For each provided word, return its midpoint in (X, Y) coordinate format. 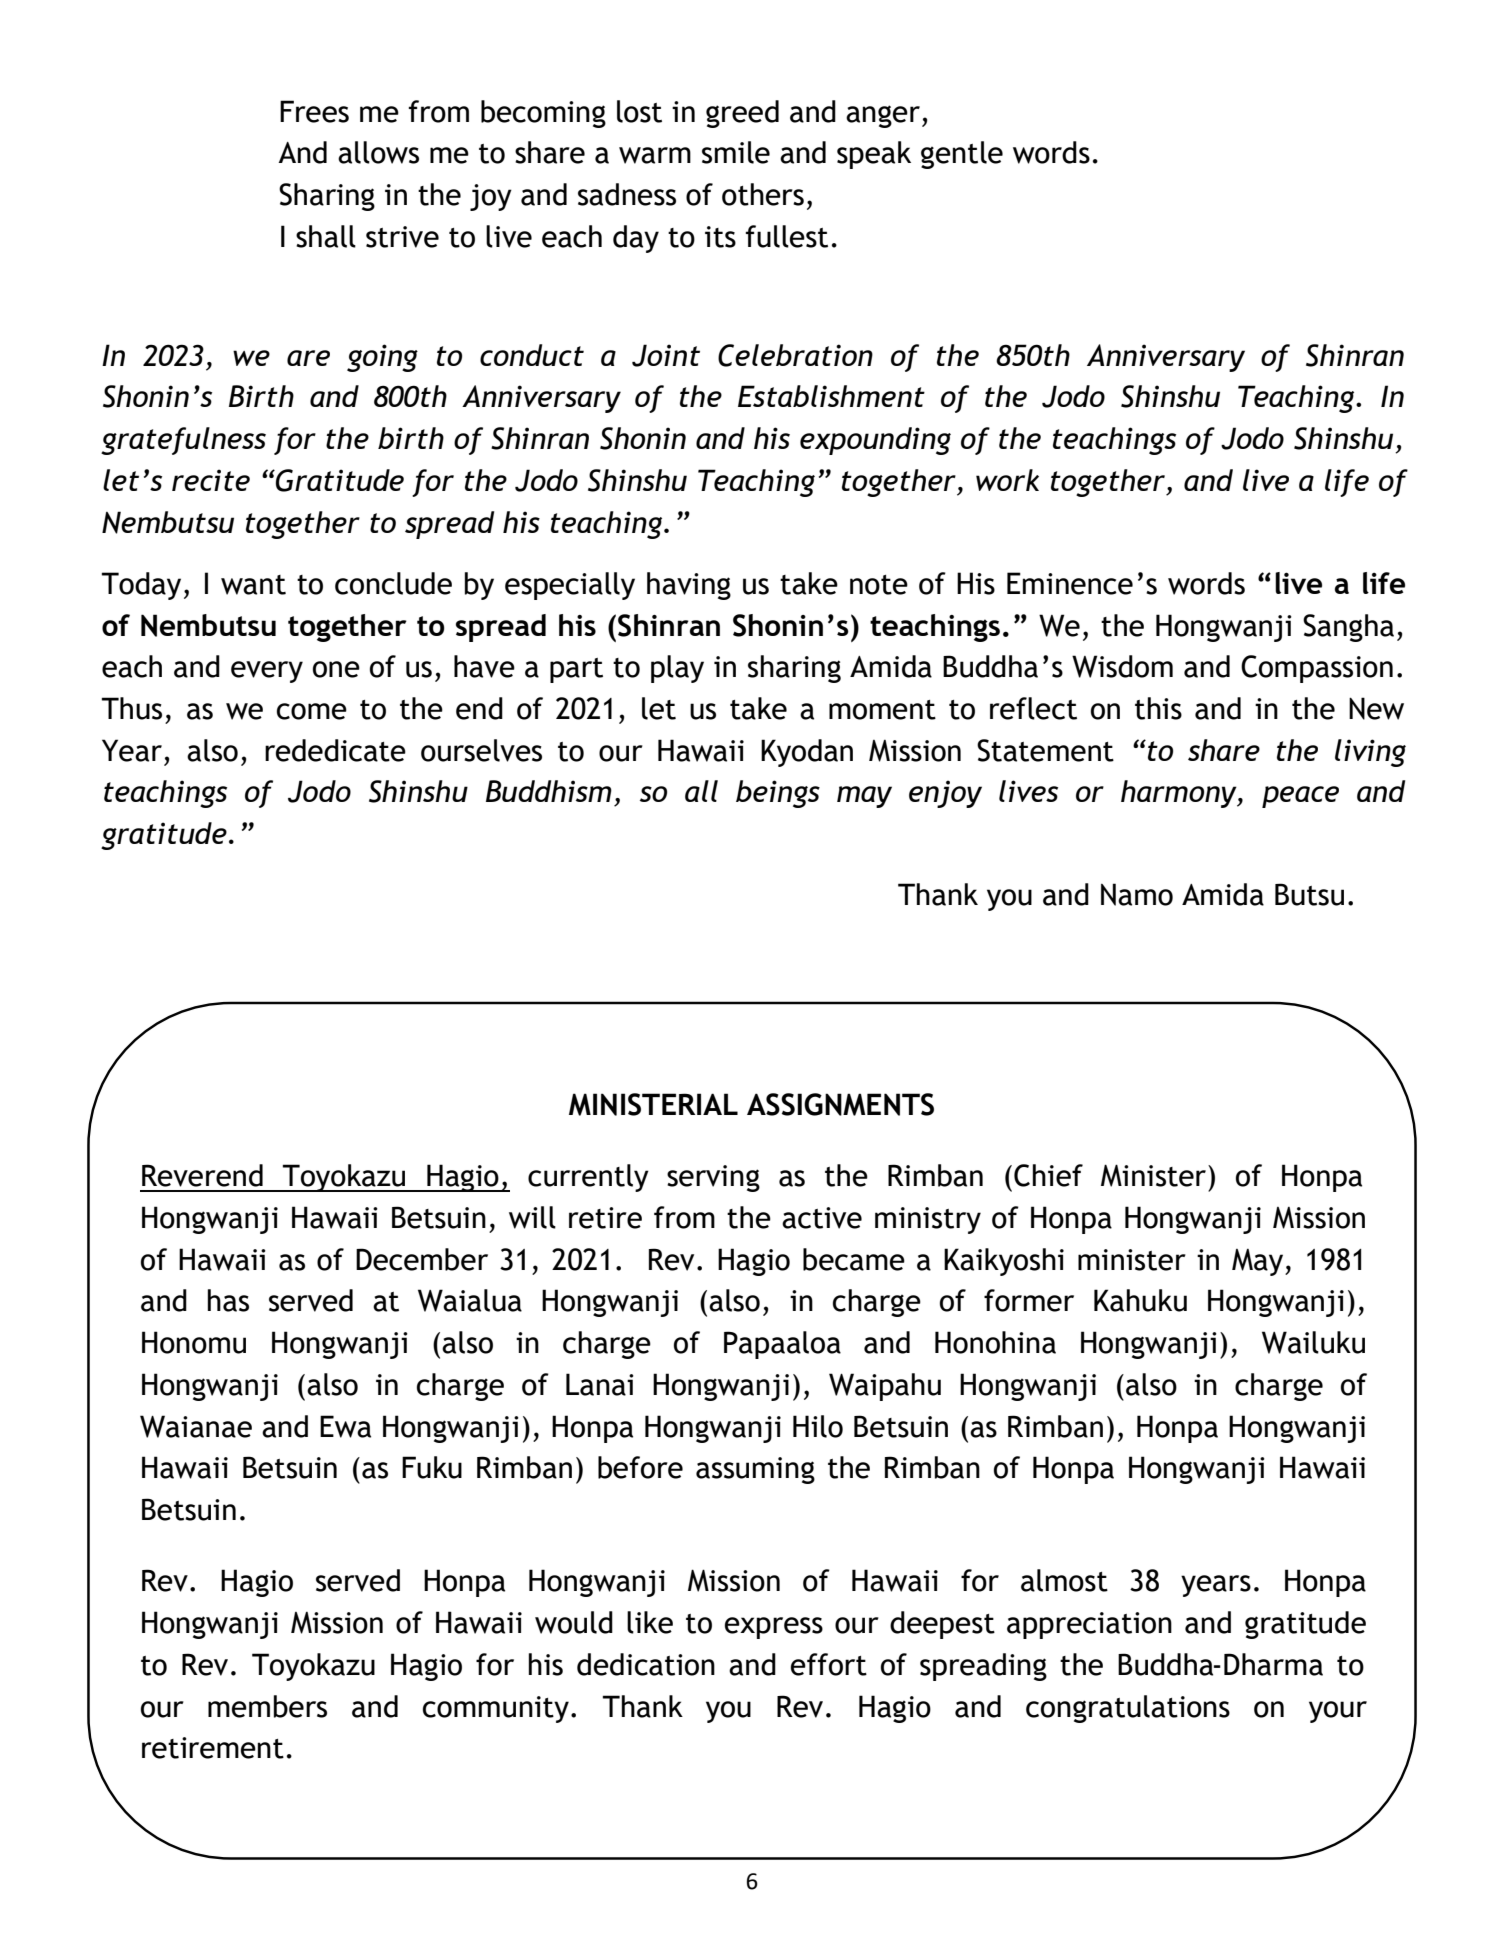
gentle (962, 155)
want (253, 585)
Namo (1137, 894)
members (267, 1706)
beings (778, 794)
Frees (314, 111)
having (689, 586)
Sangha (1348, 628)
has (228, 1300)
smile (736, 152)
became (854, 1259)
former (1029, 1300)
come (312, 711)
